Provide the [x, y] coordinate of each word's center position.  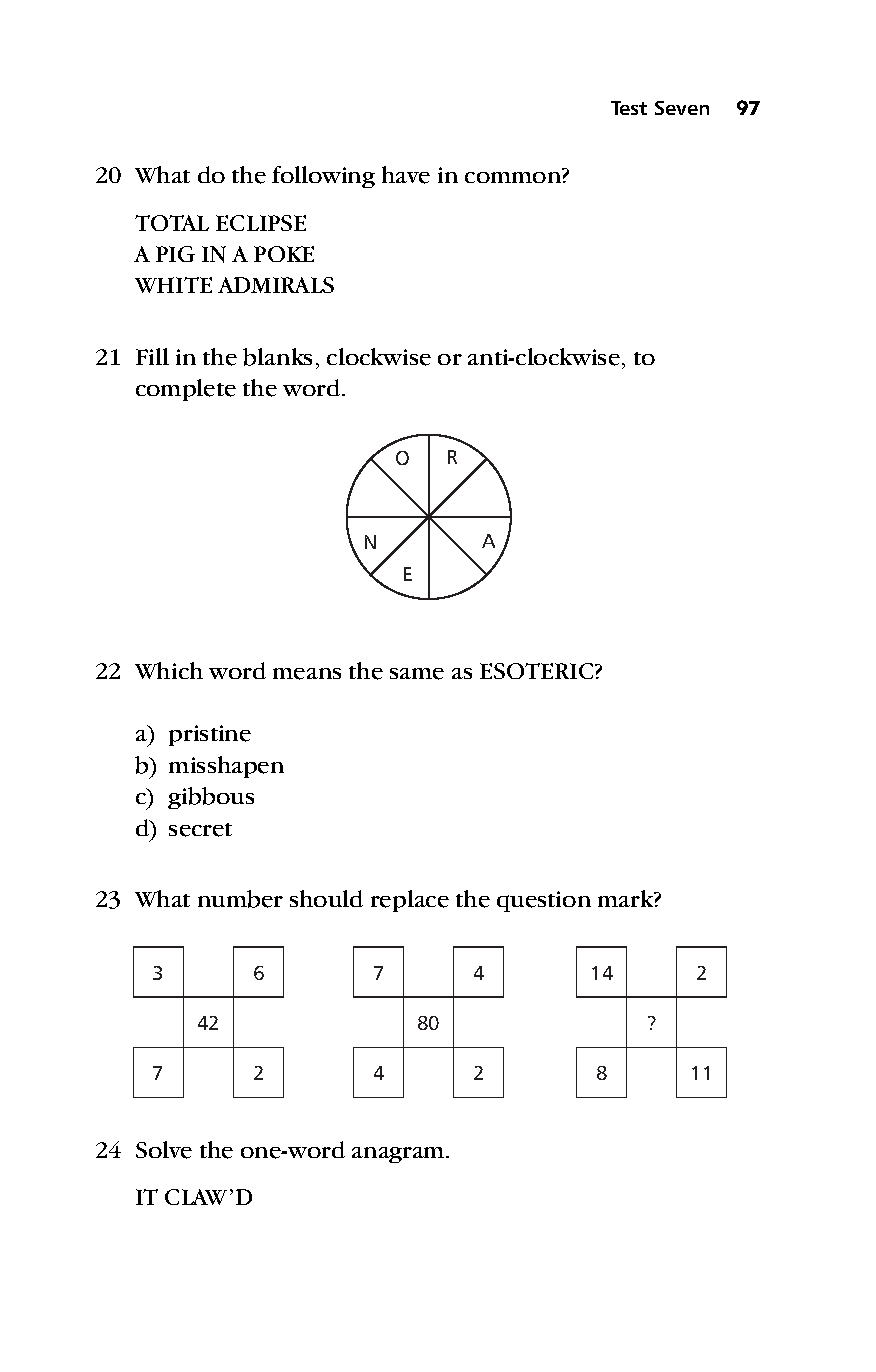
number [240, 899]
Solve [164, 1150]
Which [169, 670]
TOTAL [172, 223]
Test [629, 108]
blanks [277, 357]
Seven [682, 108]
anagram [399, 1155]
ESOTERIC [538, 671]
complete [186, 390]
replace [410, 901]
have [406, 175]
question [544, 901]
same [417, 674]
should [326, 898]
